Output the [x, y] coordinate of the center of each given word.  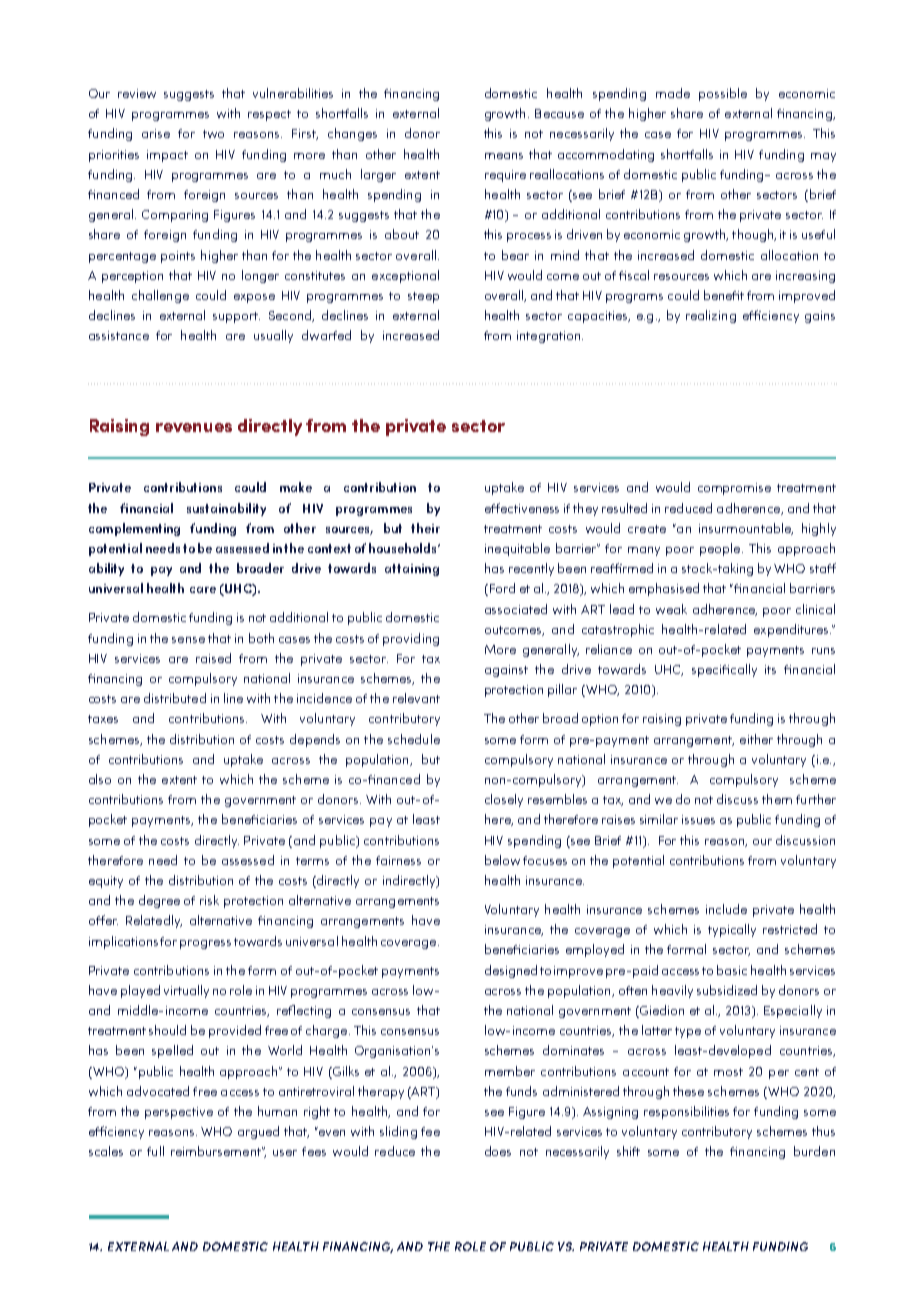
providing [411, 639]
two [213, 134]
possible [723, 94]
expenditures [792, 630]
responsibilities [686, 1112]
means [504, 156]
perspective [179, 1113]
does [498, 1151]
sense [188, 640]
